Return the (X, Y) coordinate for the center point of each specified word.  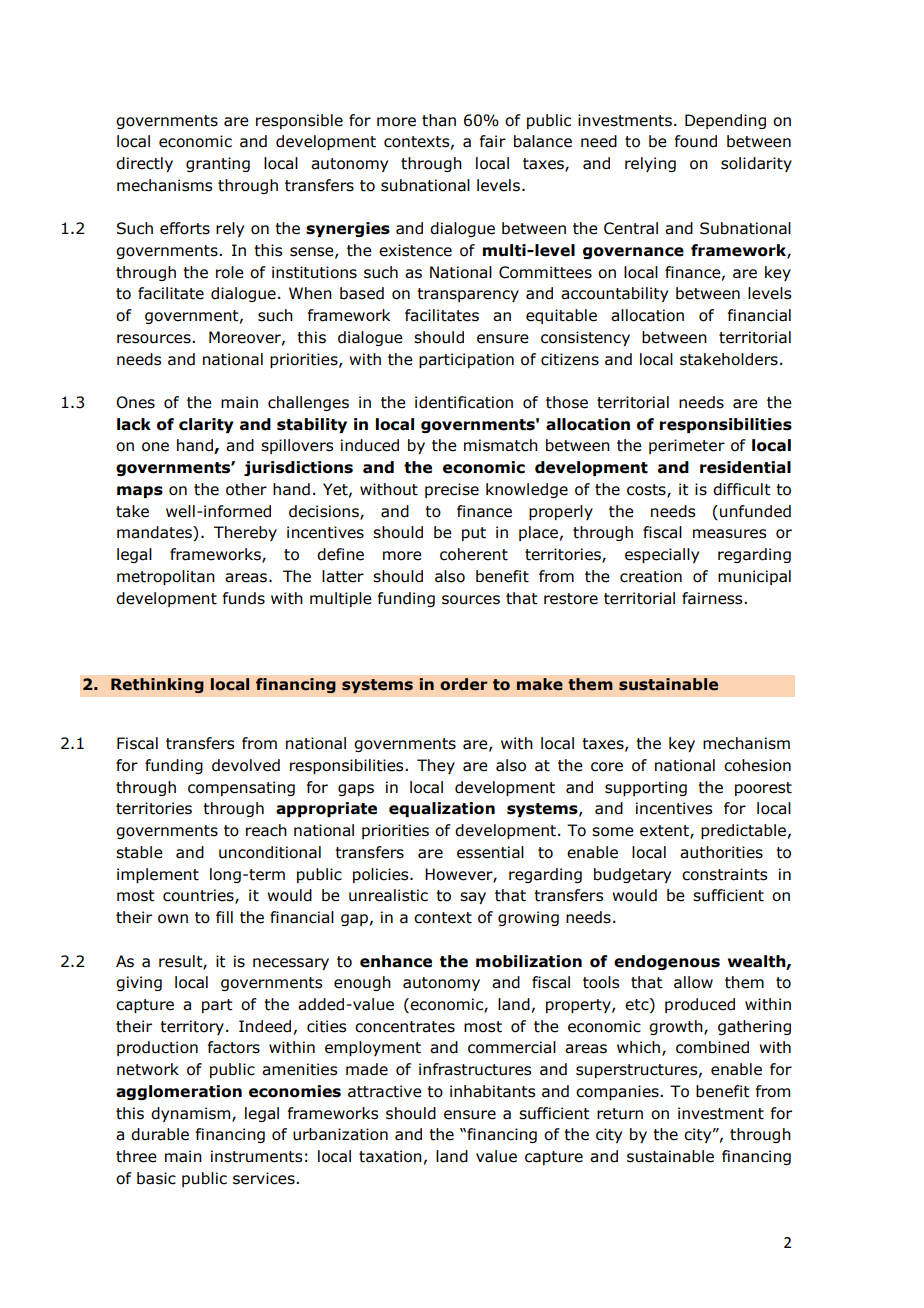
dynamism (192, 1114)
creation (651, 576)
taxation (390, 1156)
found (696, 141)
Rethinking (157, 686)
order (464, 684)
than (439, 120)
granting (218, 164)
